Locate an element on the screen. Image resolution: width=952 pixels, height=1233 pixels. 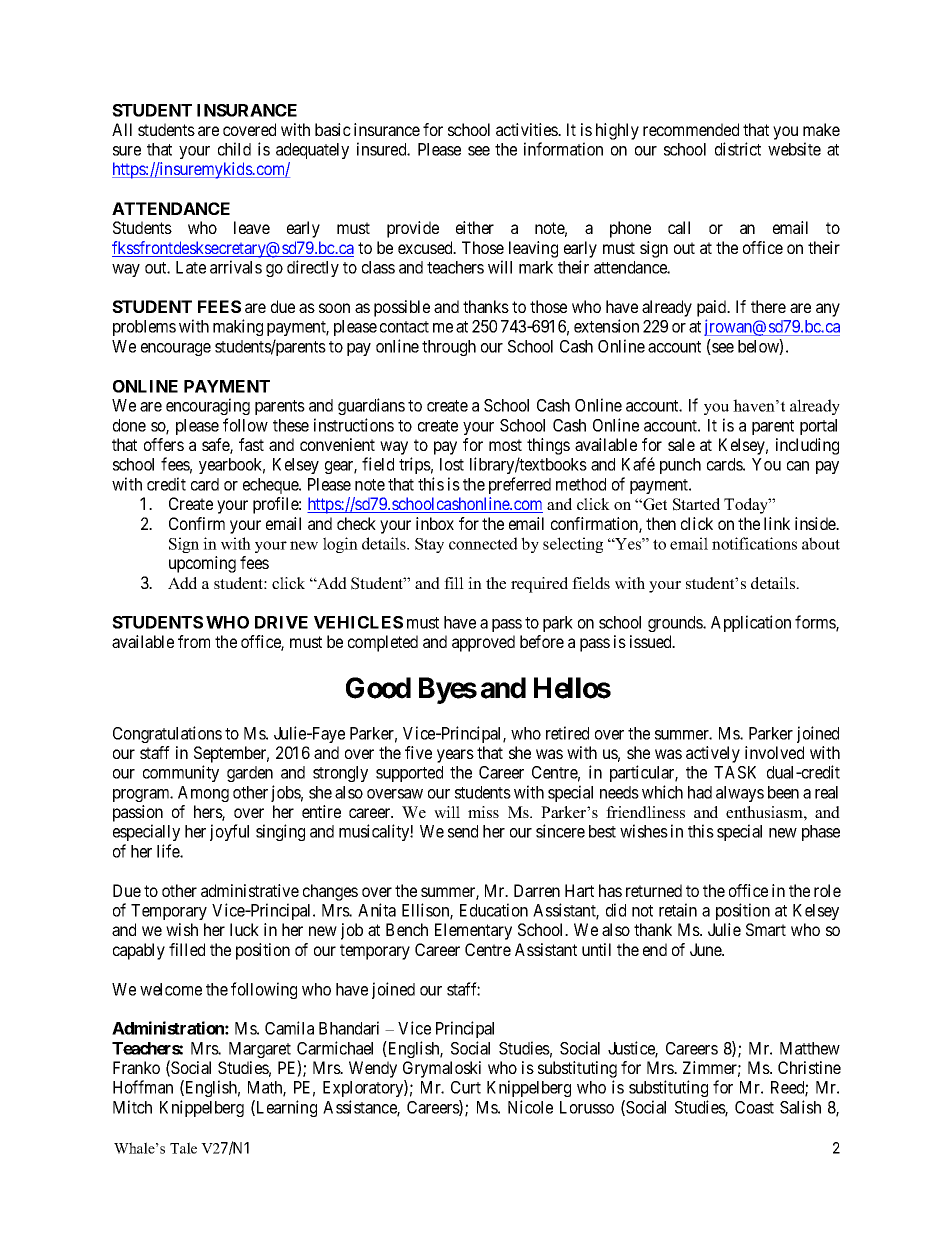
encouraging is located at coordinates (208, 406).
